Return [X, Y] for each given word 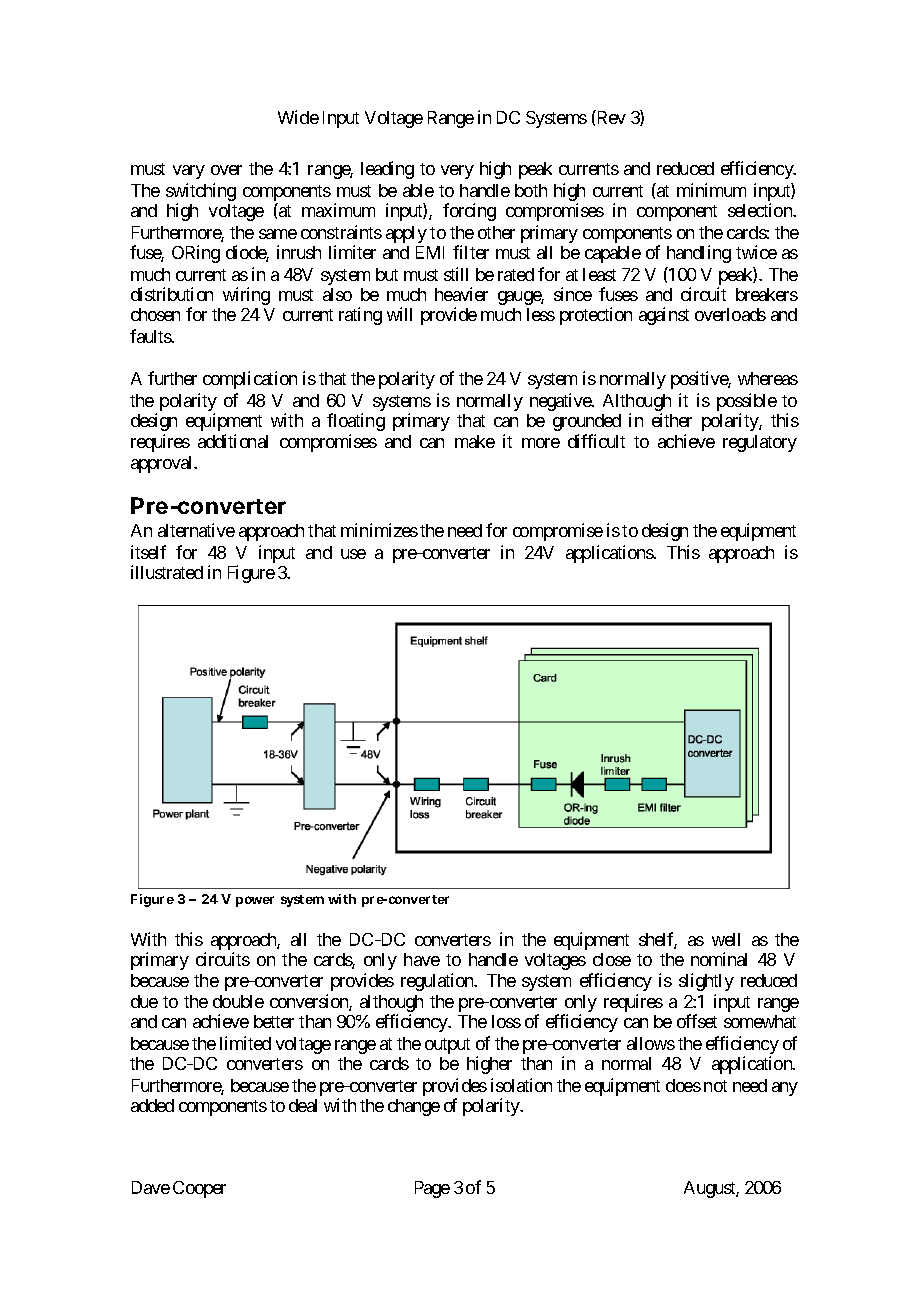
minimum [711, 190]
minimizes [379, 530]
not [715, 1086]
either [672, 420]
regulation [438, 982]
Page [432, 1189]
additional [233, 441]
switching [201, 193]
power [255, 901]
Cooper [199, 1189]
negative [561, 402]
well [726, 939]
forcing [469, 212]
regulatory [760, 443]
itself [148, 552]
